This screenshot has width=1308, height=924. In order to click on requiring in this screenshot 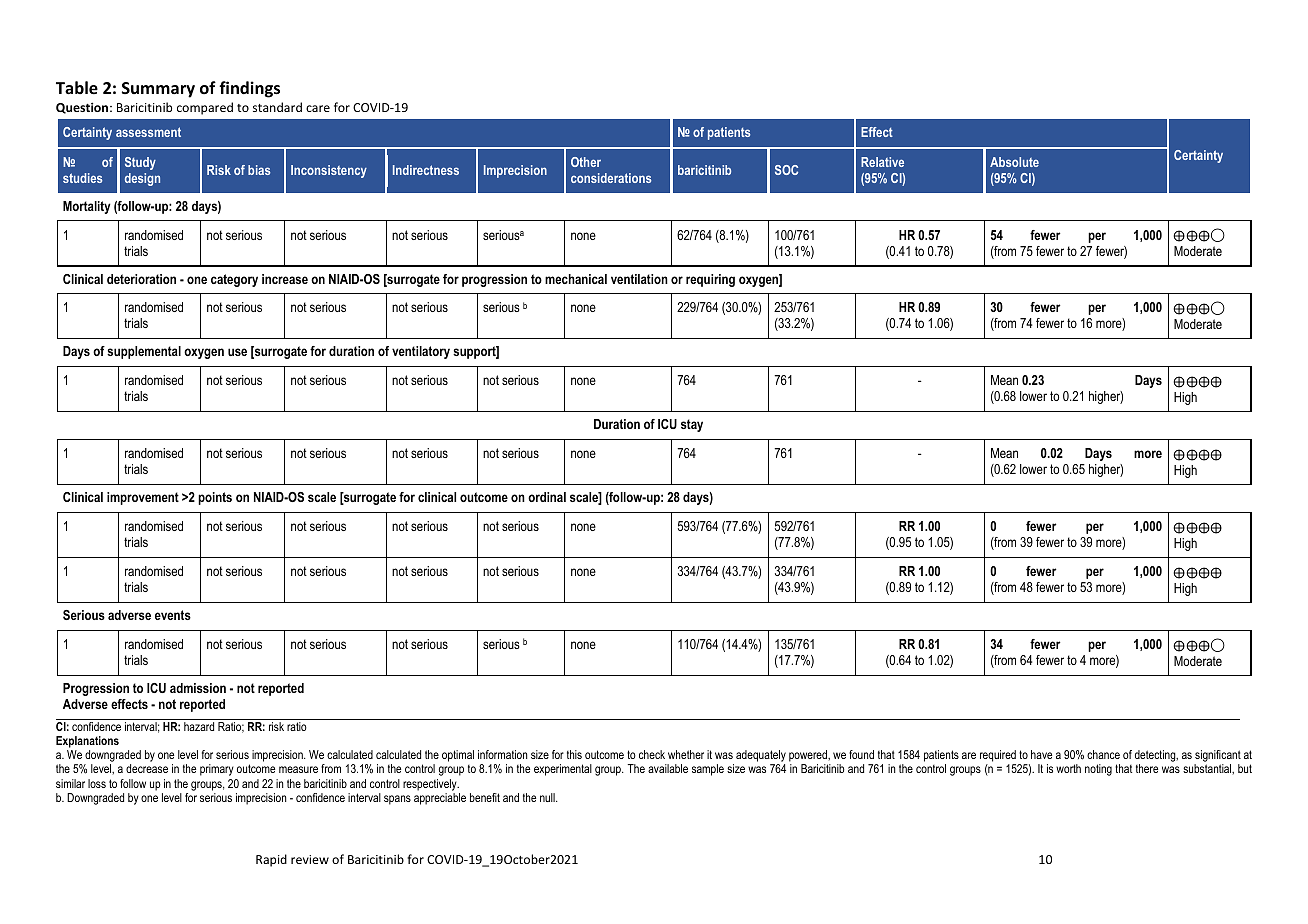, I will do `click(710, 280)`.
